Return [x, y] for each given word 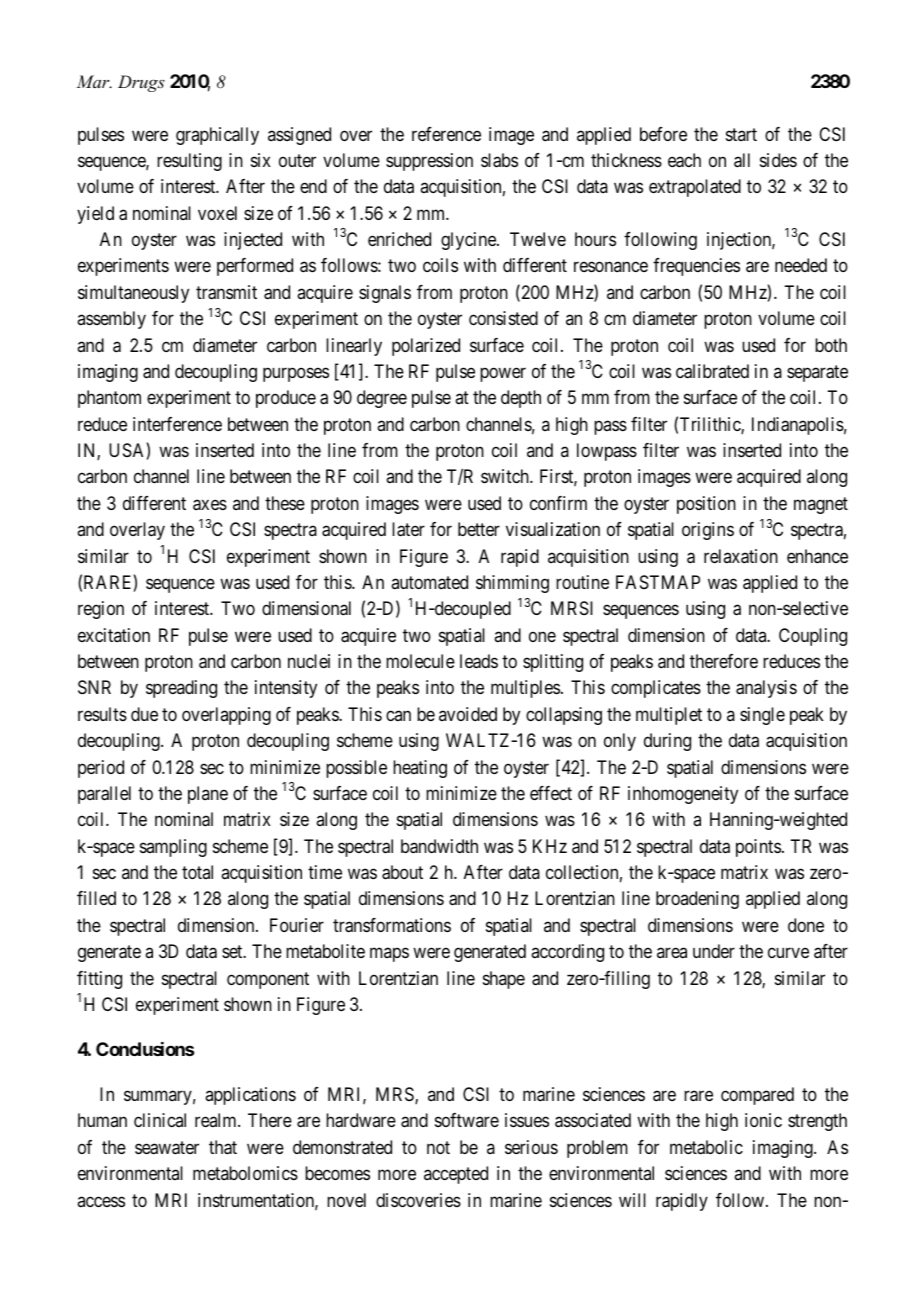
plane [208, 795]
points [758, 848]
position [706, 505]
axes [210, 505]
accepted [456, 1175]
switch [506, 476]
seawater [167, 1148]
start [741, 134]
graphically [217, 136]
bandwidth [439, 846]
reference [446, 134]
